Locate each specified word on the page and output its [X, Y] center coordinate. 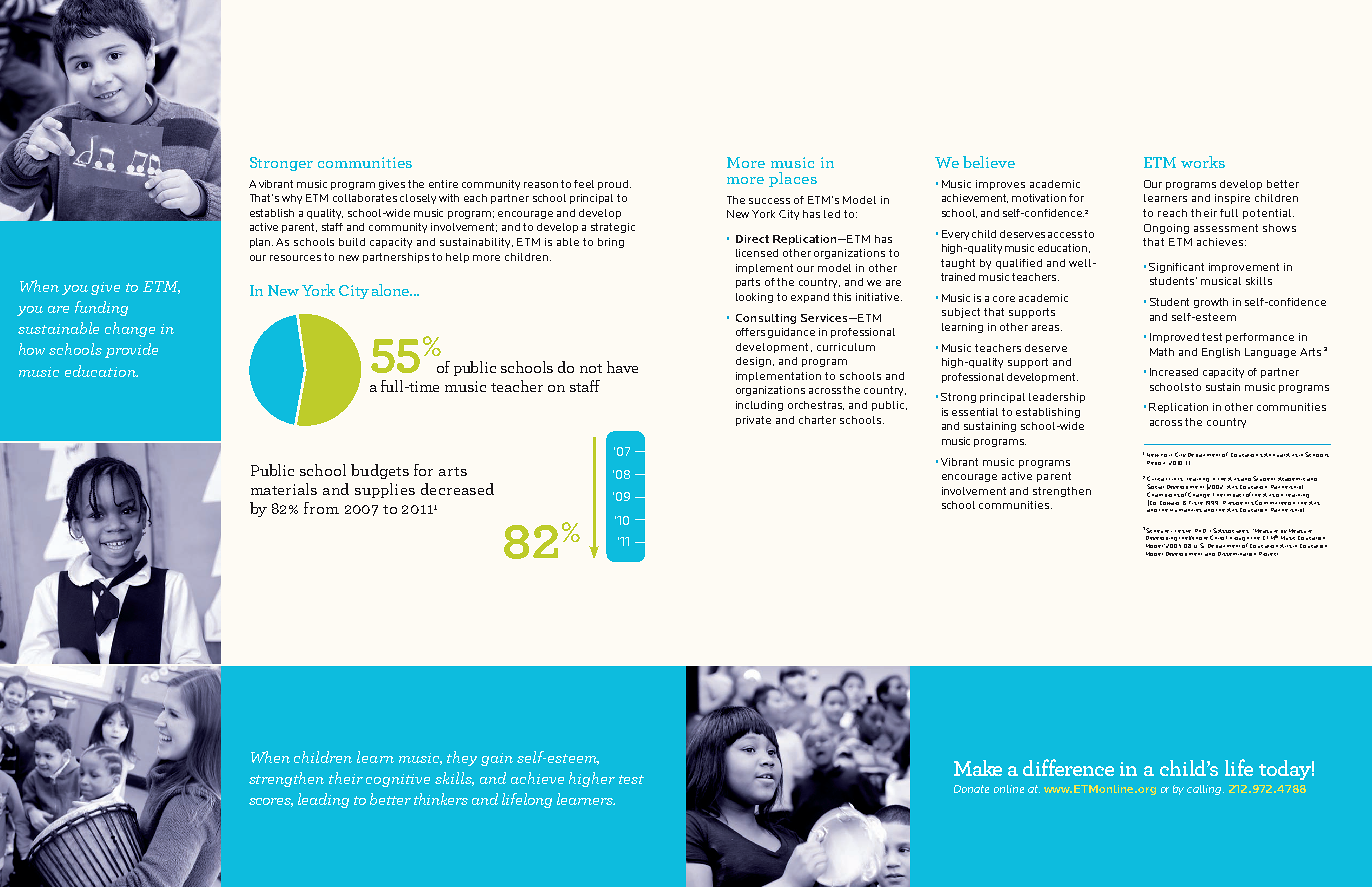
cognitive [398, 780]
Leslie [1183, 531]
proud [614, 185]
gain [497, 759]
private [753, 421]
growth [1211, 303]
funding [101, 308]
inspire [1232, 199]
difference [1068, 767]
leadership [1057, 398]
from [321, 508]
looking [754, 298]
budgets [380, 471]
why [292, 199]
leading [323, 800]
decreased [457, 489]
